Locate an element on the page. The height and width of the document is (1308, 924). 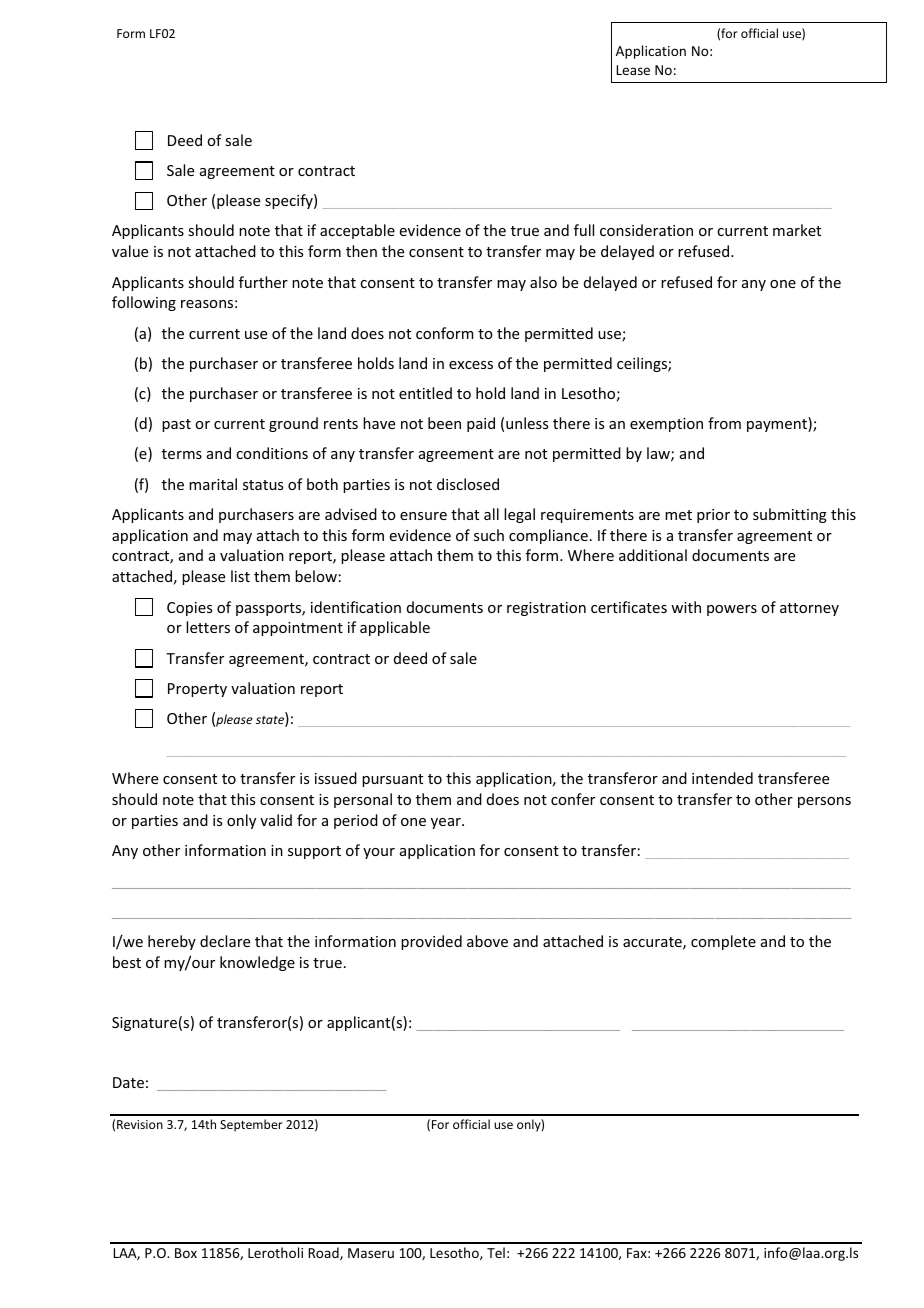
intended is located at coordinates (722, 778).
